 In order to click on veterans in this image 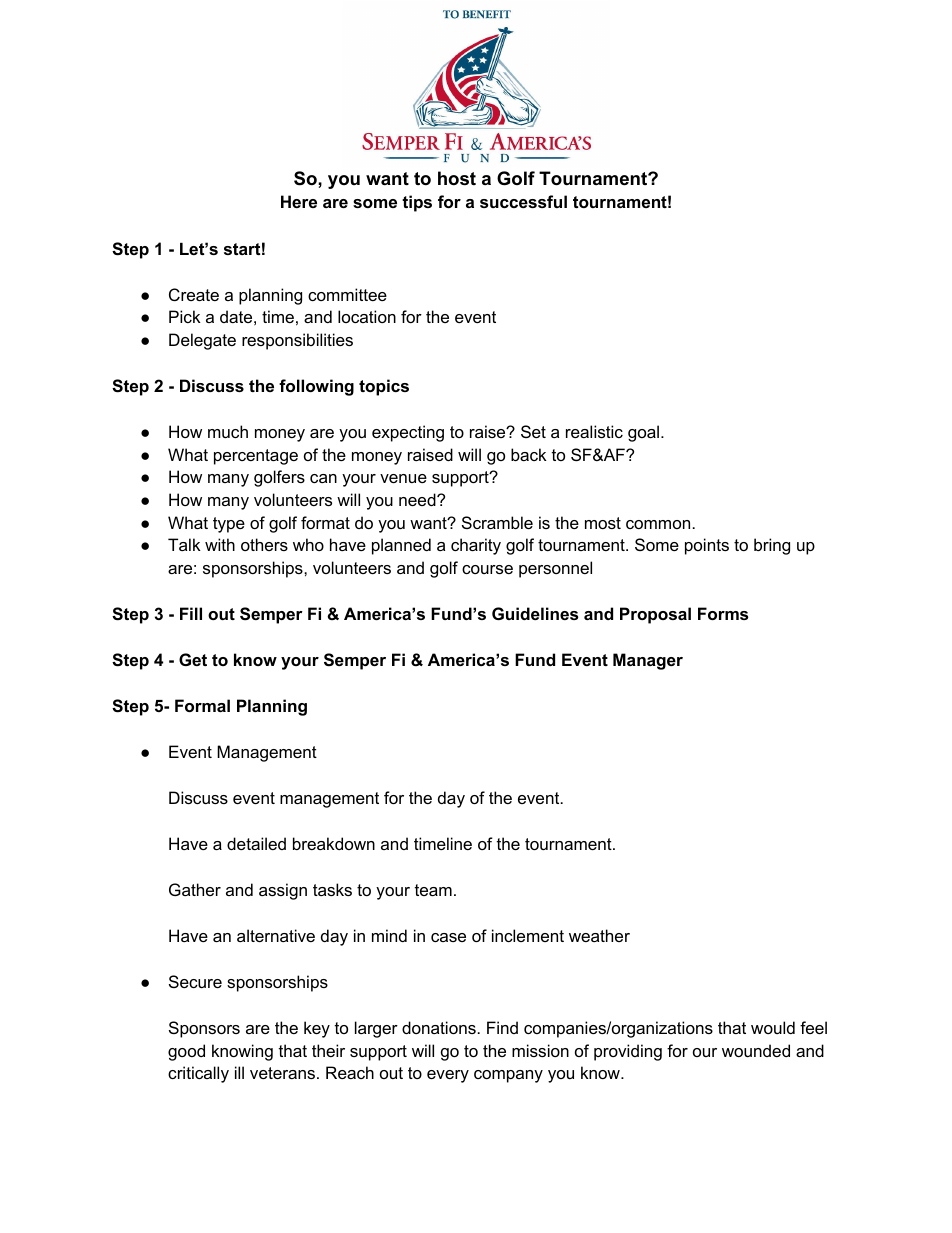, I will do `click(282, 1073)`.
